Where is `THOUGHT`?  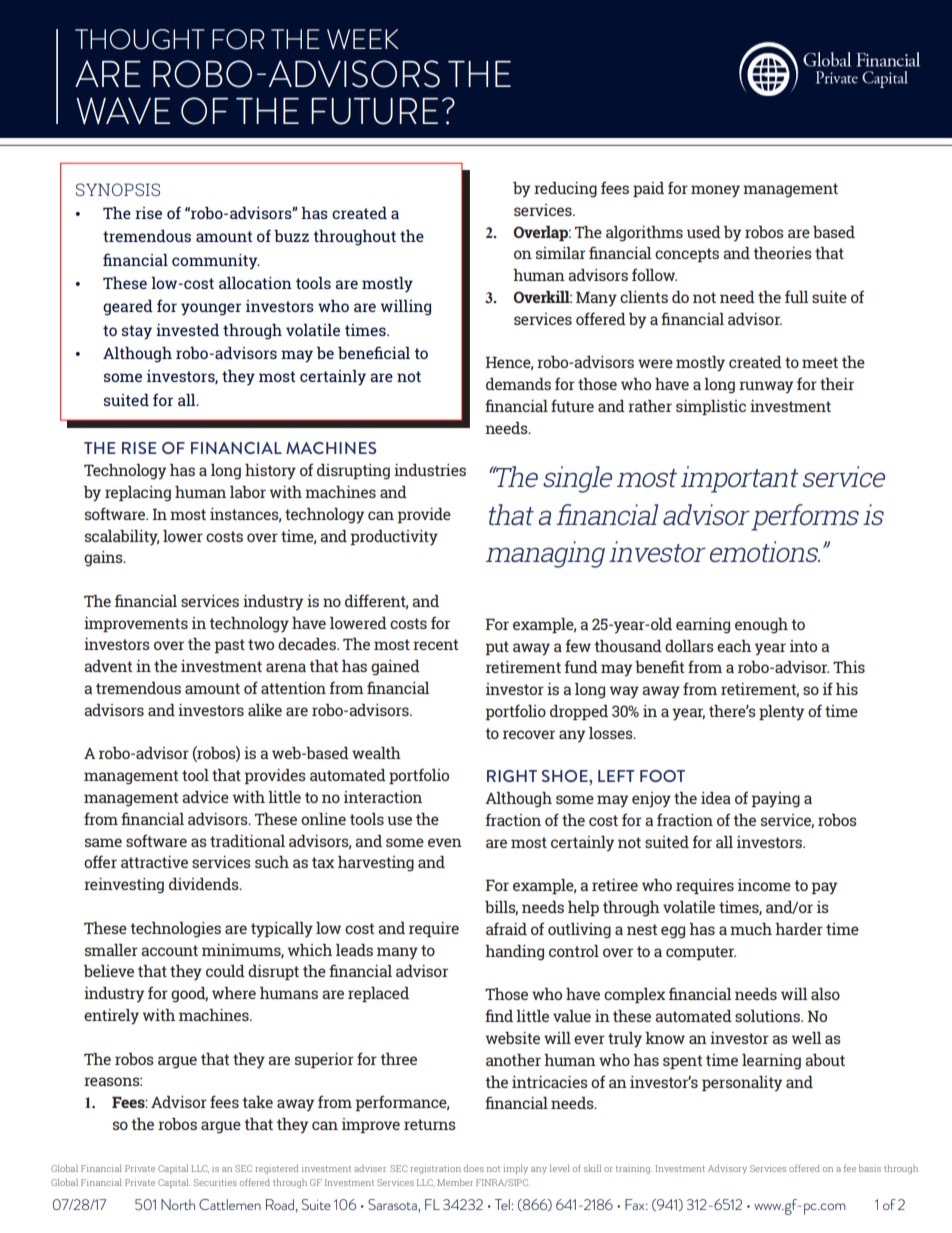
THOUGHT is located at coordinates (140, 39).
